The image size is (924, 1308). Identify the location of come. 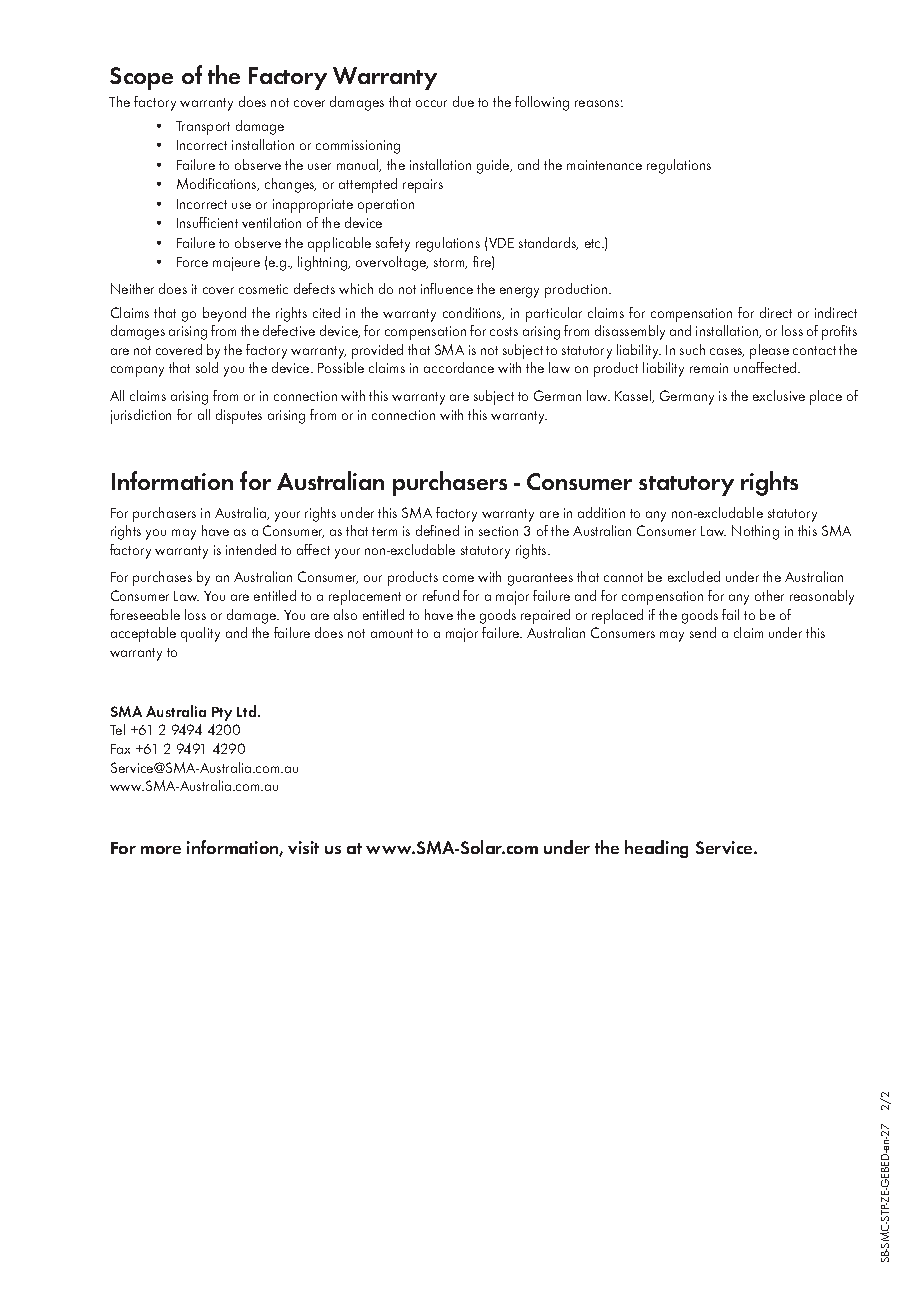
(458, 578).
